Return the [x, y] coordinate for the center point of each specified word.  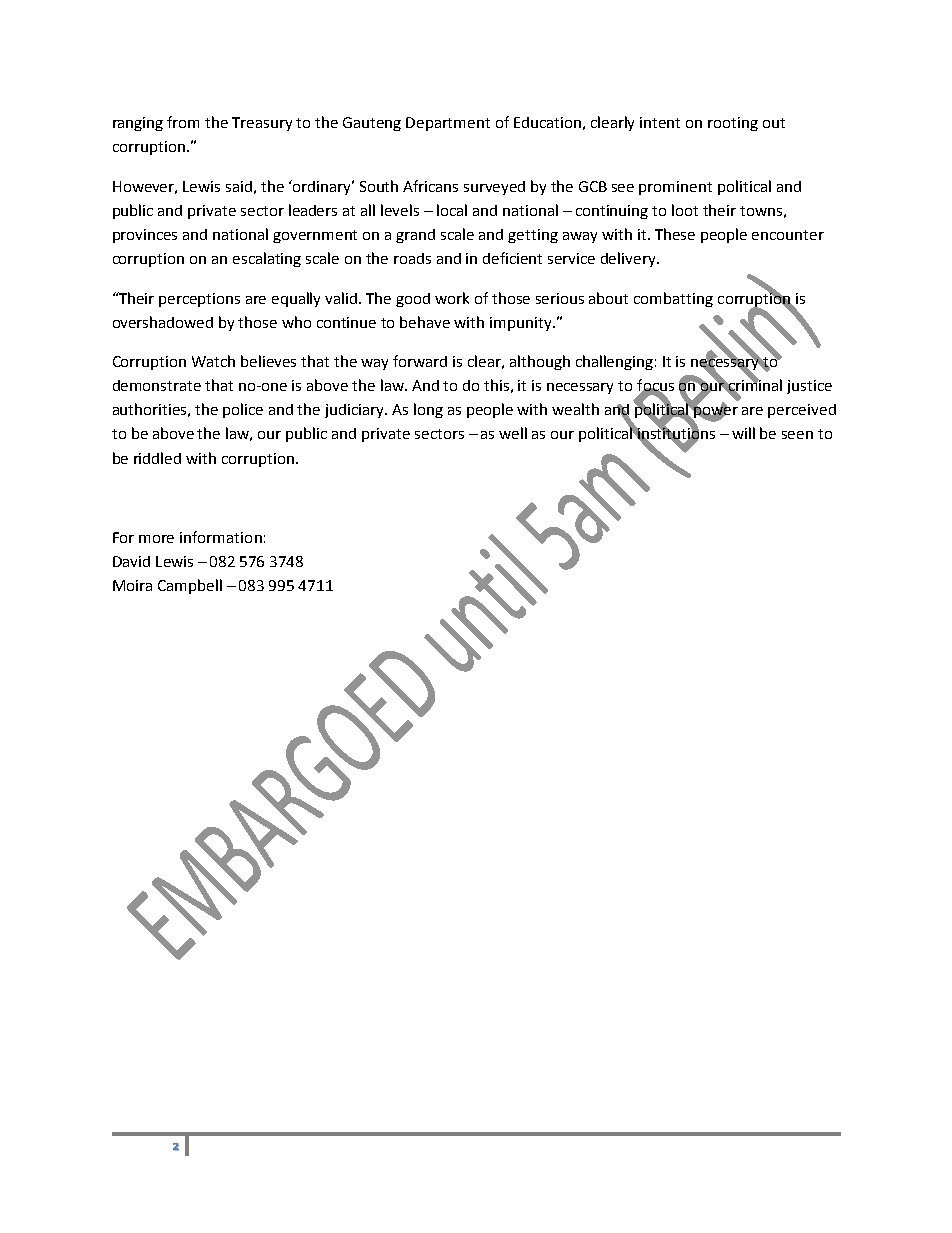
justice [809, 387]
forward [420, 361]
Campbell [190, 586]
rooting [733, 124]
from [183, 122]
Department [448, 124]
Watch [213, 361]
